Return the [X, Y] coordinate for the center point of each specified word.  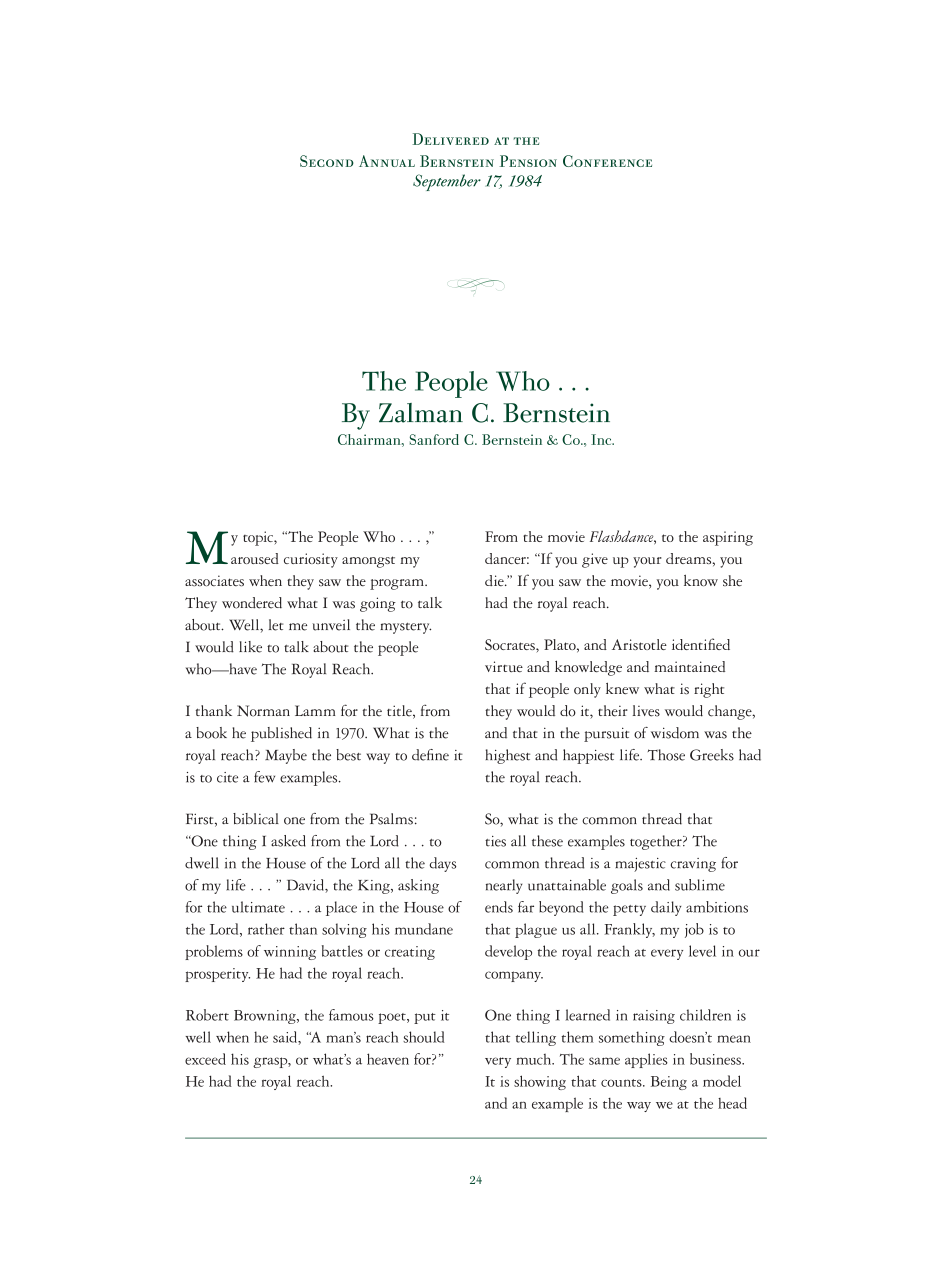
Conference [607, 161]
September [447, 182]
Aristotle [639, 644]
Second [327, 161]
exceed [205, 1059]
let [276, 625]
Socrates [511, 644]
